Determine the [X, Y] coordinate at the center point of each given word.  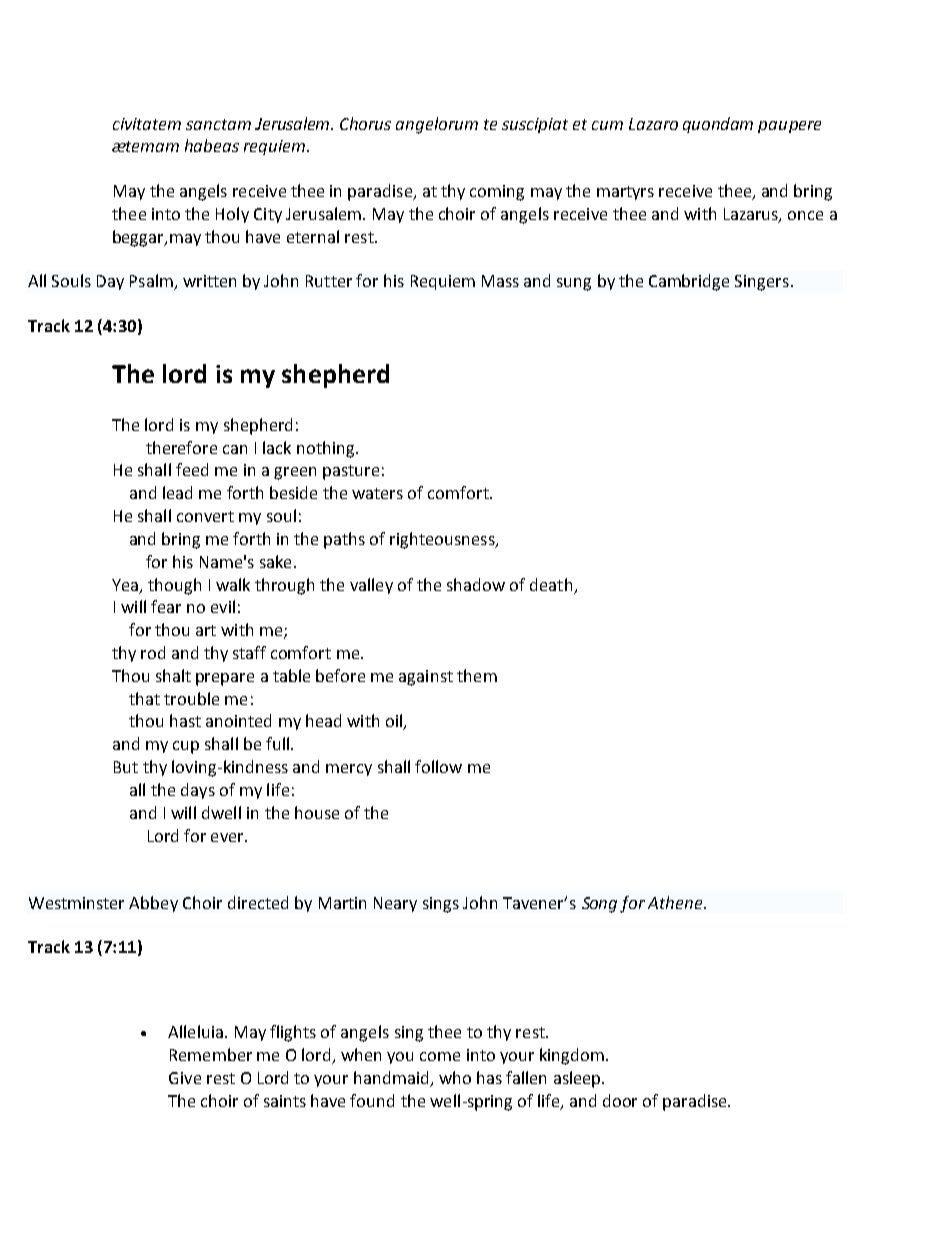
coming [497, 193]
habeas [212, 145]
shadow [476, 584]
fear [166, 606]
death [551, 584]
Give [185, 1078]
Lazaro [653, 124]
